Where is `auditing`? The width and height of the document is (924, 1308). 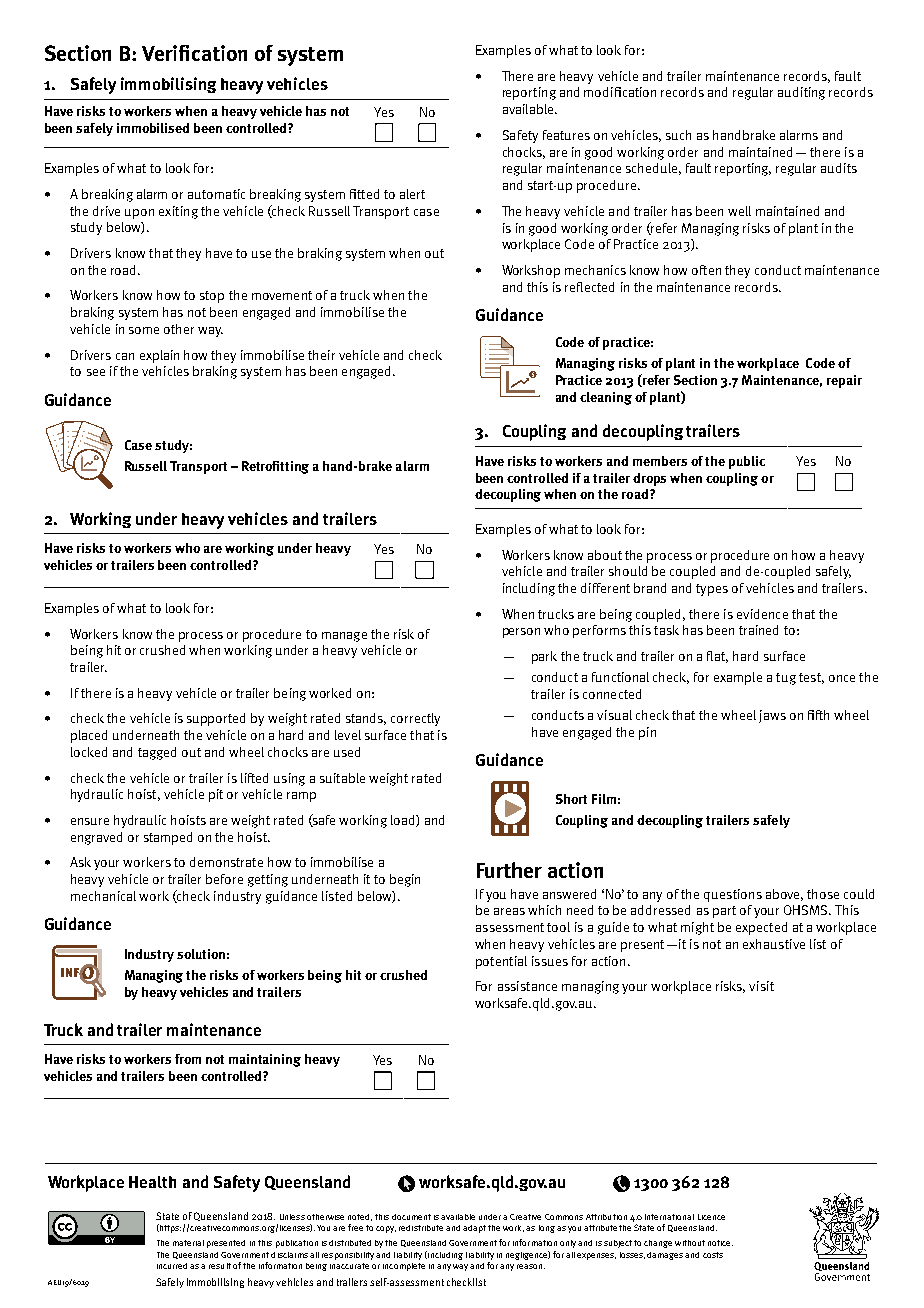 auditing is located at coordinates (801, 93).
